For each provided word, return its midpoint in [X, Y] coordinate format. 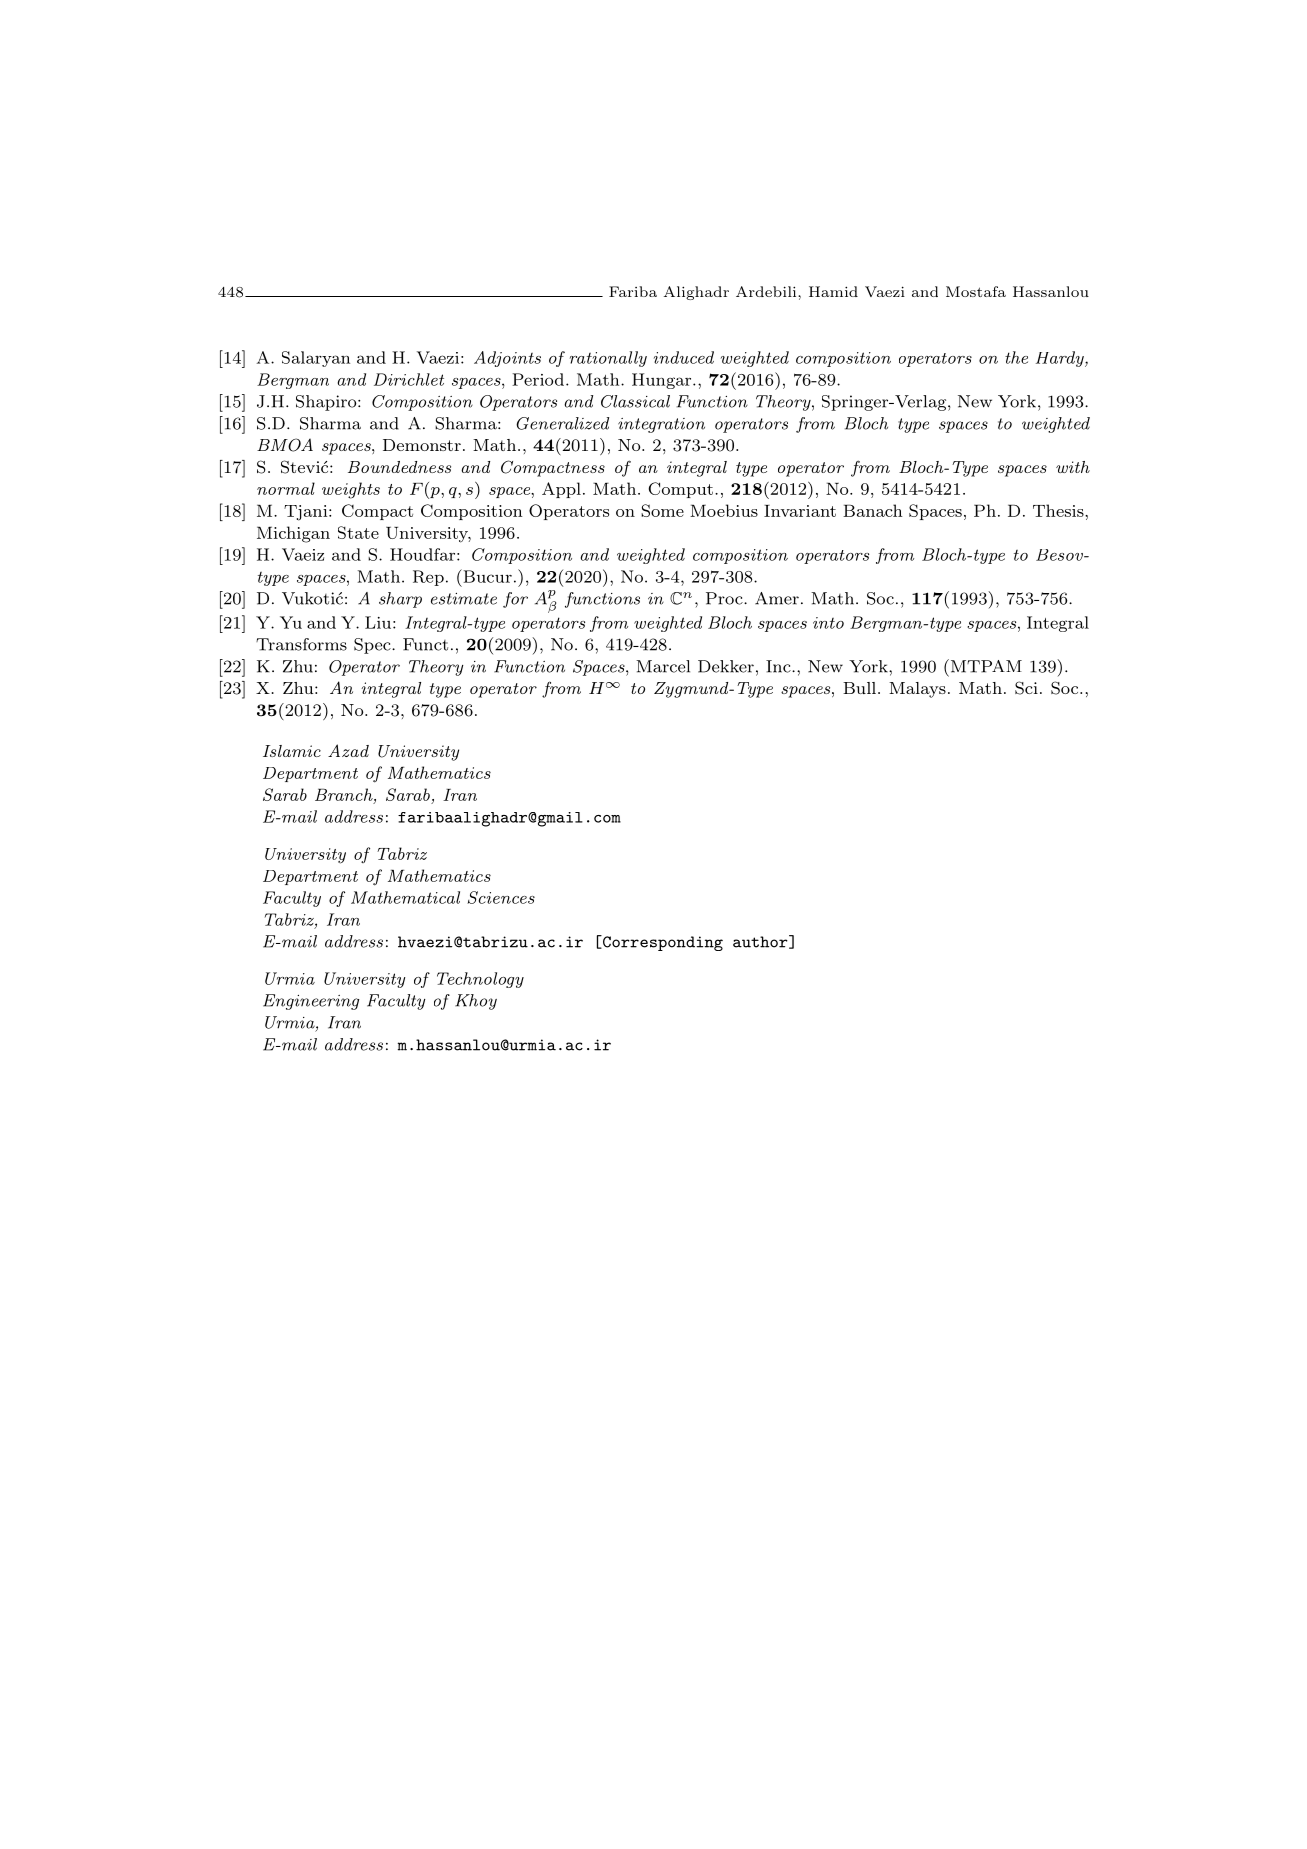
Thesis [1058, 510]
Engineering [311, 1002]
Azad [348, 750]
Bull [859, 688]
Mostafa [976, 291]
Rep [428, 578]
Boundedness [399, 467]
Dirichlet [409, 379]
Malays [917, 690]
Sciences [501, 897]
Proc [725, 598]
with [1073, 467]
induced [684, 357]
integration [661, 425]
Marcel [663, 666]
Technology [480, 980]
